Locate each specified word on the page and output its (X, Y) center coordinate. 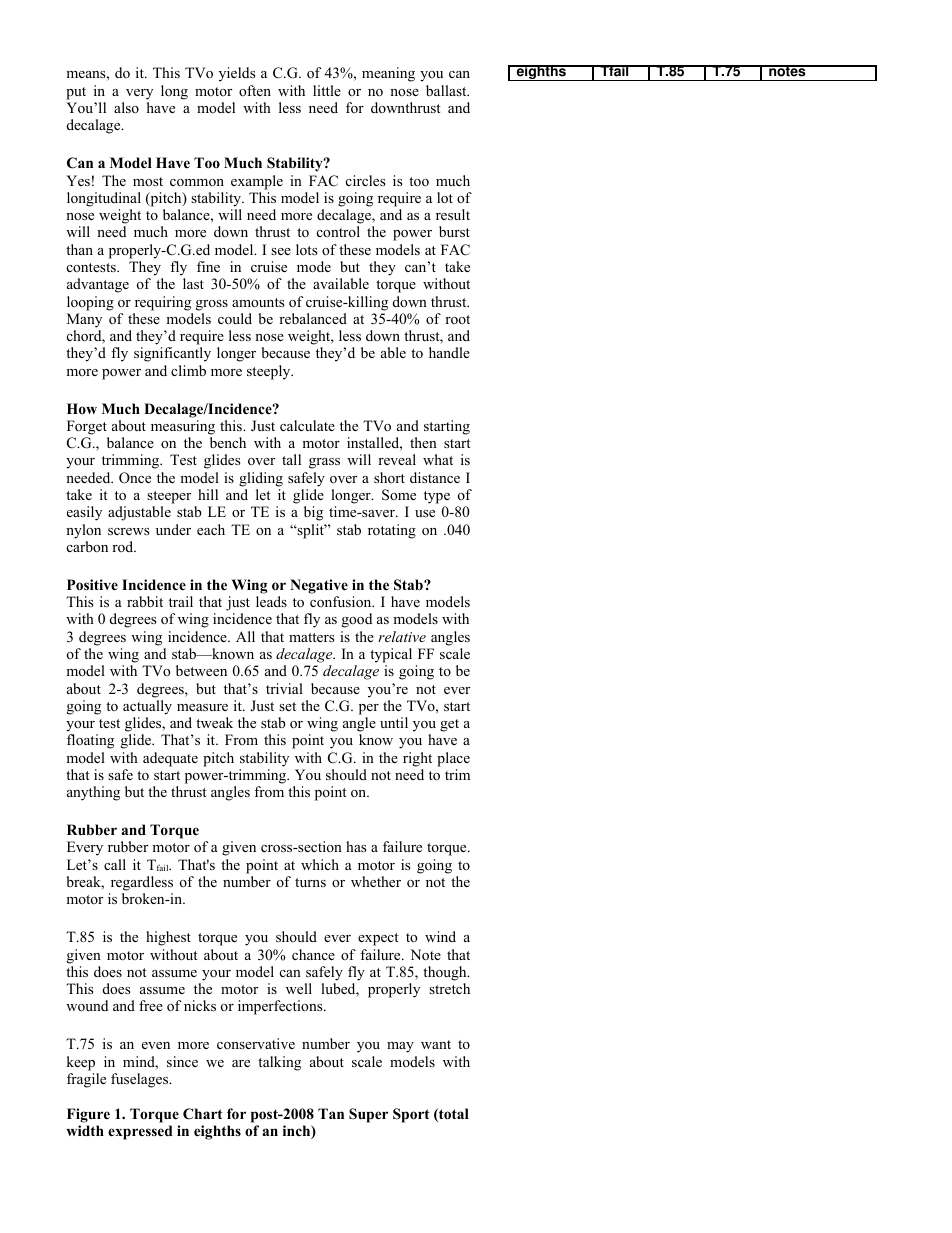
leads (271, 601)
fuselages (141, 1080)
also (126, 107)
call (115, 864)
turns (310, 882)
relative (402, 636)
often (255, 90)
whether (376, 881)
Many (84, 320)
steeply (270, 372)
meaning (388, 74)
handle (449, 352)
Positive (92, 585)
